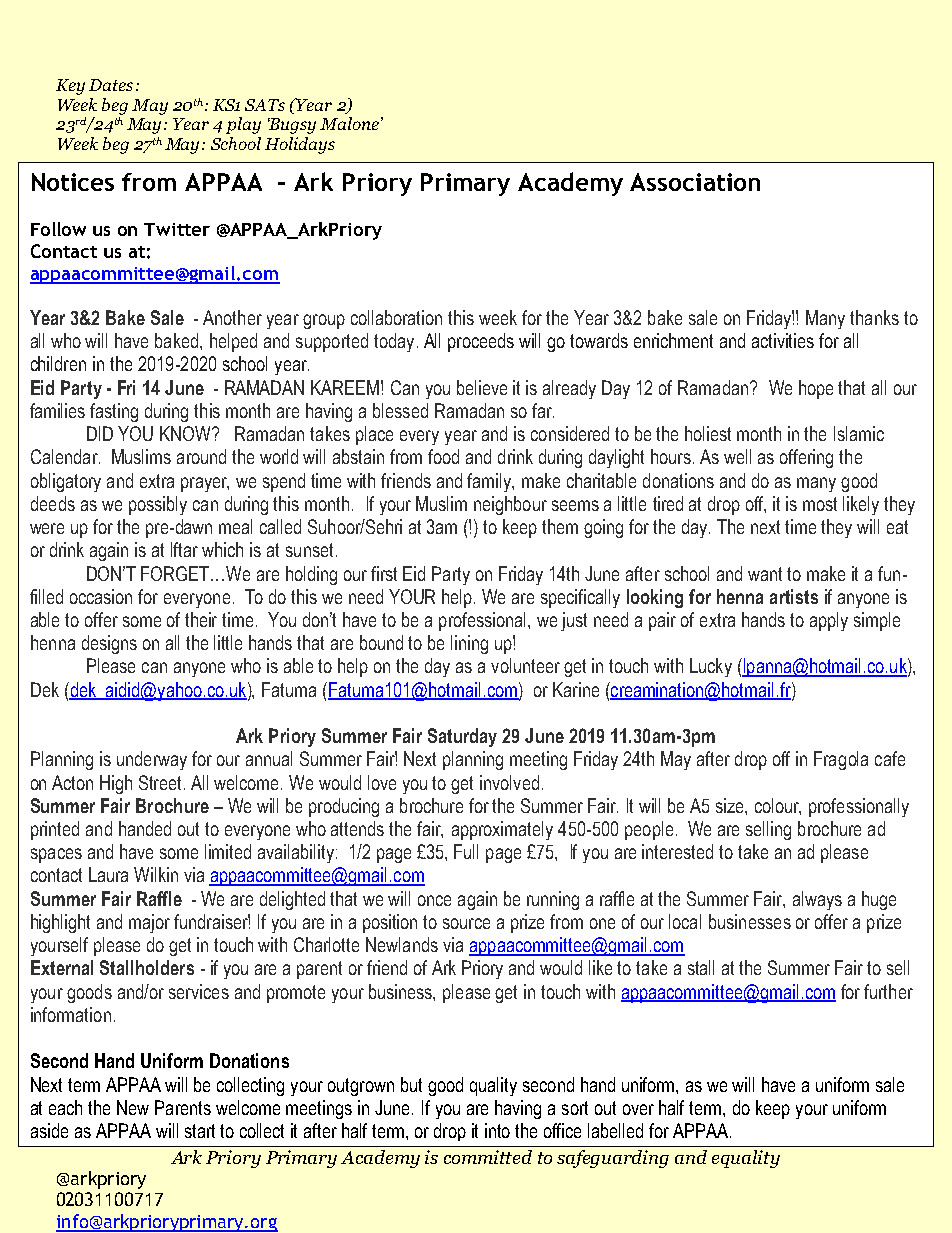  What do you see at coordinates (695, 182) in the screenshot?
I see `Association` at bounding box center [695, 182].
